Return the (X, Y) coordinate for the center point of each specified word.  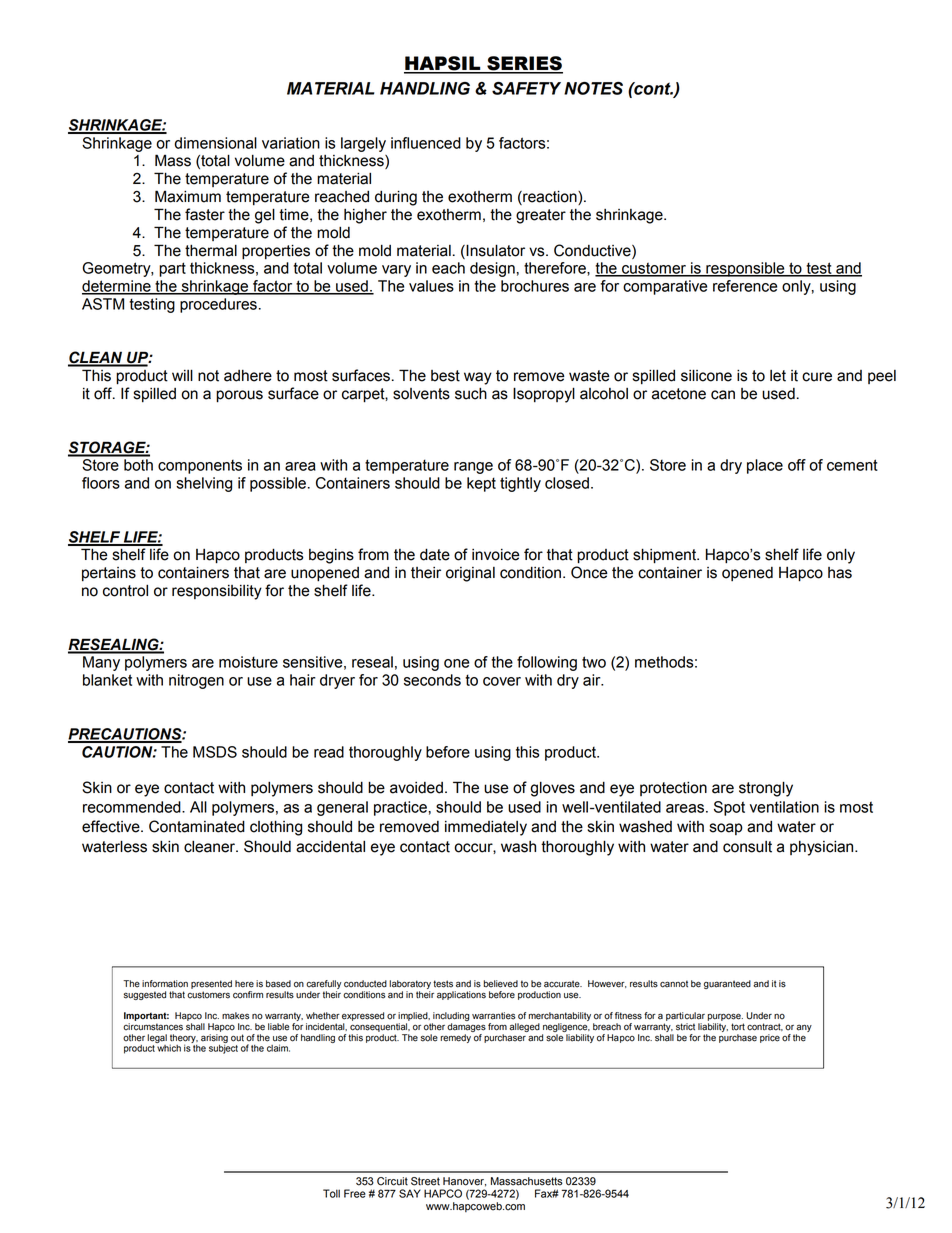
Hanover (464, 1182)
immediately (486, 828)
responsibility (217, 592)
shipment (666, 556)
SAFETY (526, 88)
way (478, 378)
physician (823, 848)
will (182, 375)
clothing (276, 828)
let (778, 376)
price (770, 1038)
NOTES (593, 88)
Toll (331, 1193)
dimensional (216, 143)
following (547, 663)
